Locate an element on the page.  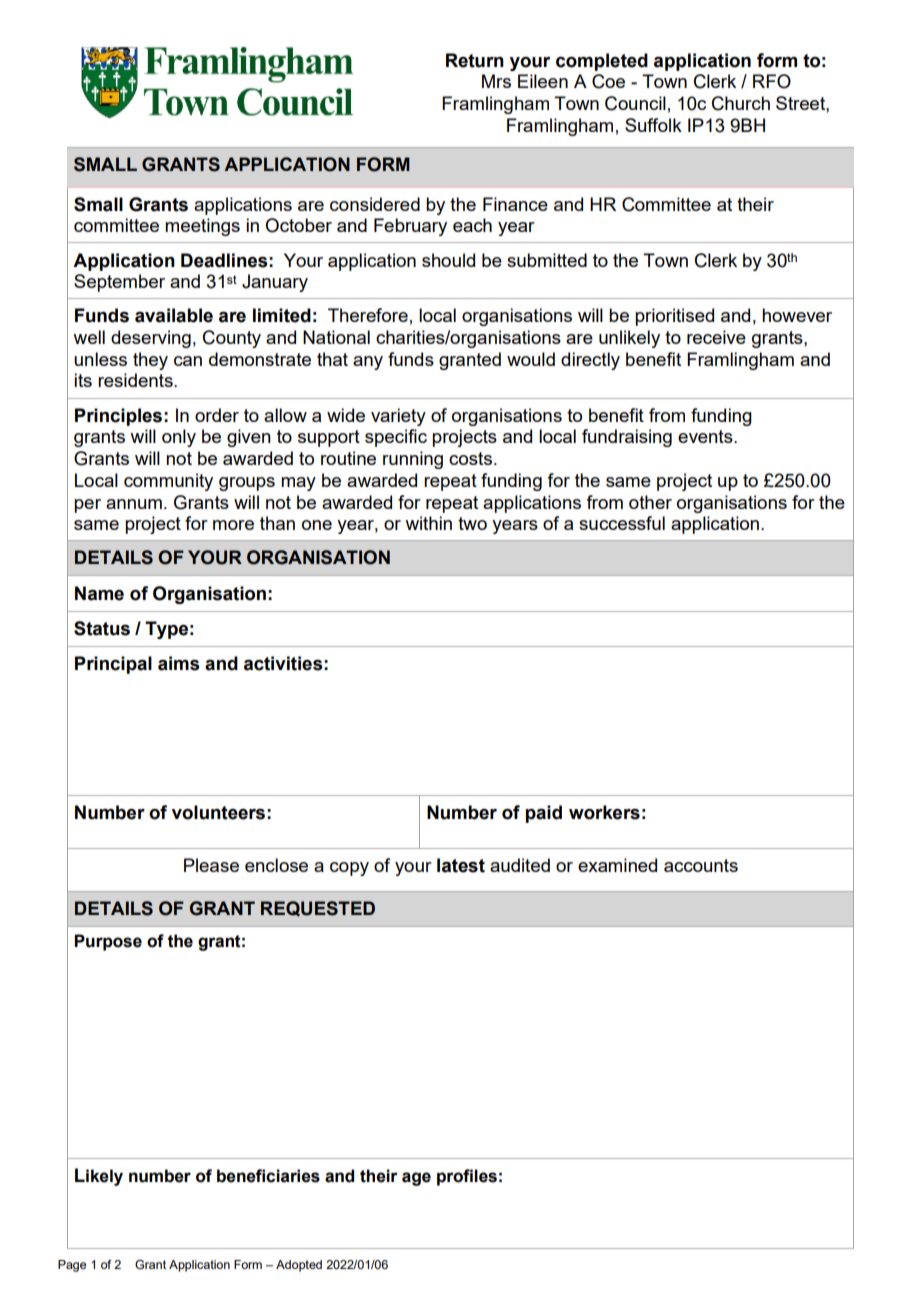
Page is located at coordinates (72, 1266).
